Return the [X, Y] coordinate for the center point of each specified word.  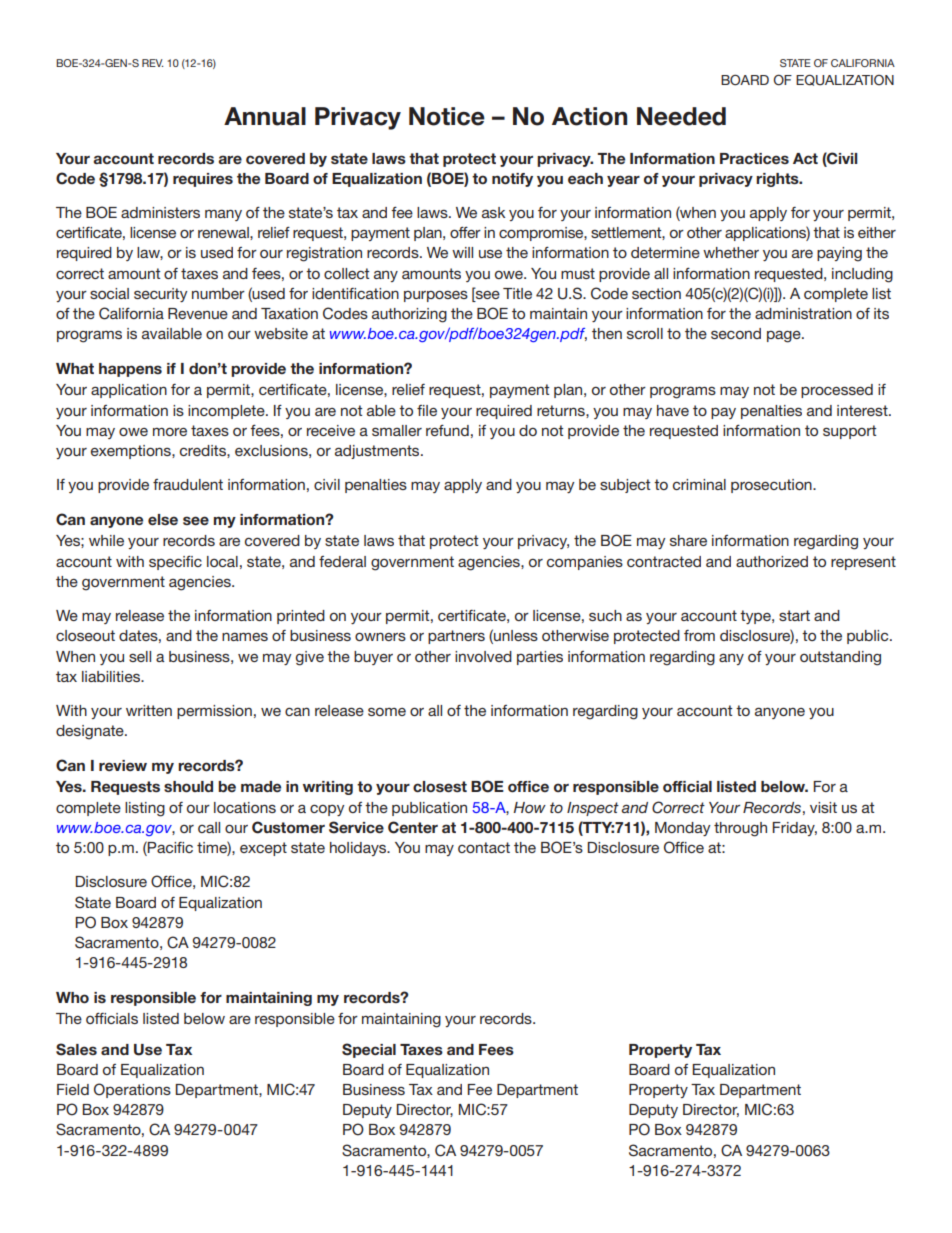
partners [456, 637]
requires [203, 180]
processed [837, 391]
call [209, 827]
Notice [447, 116]
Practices [754, 158]
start [794, 615]
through [740, 829]
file [427, 410]
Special [369, 1050]
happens [130, 370]
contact [484, 847]
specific [175, 563]
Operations [132, 1090]
